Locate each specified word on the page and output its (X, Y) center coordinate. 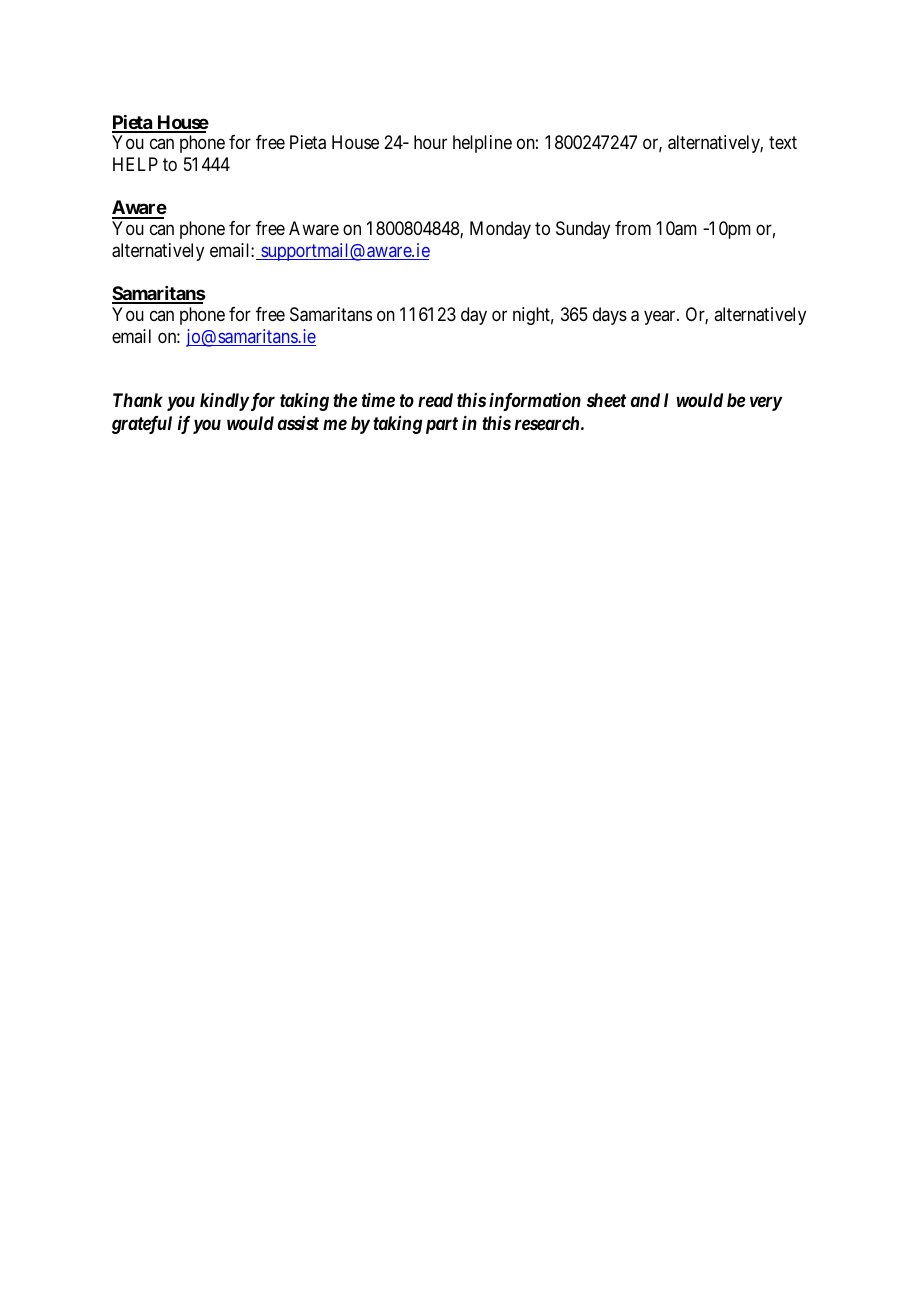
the (345, 400)
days (610, 316)
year (661, 317)
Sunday (583, 230)
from (633, 228)
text (783, 143)
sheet (606, 400)
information (535, 402)
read (435, 400)
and (645, 400)
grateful (142, 425)
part (442, 425)
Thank (138, 400)
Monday (500, 230)
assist (298, 423)
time (378, 400)
